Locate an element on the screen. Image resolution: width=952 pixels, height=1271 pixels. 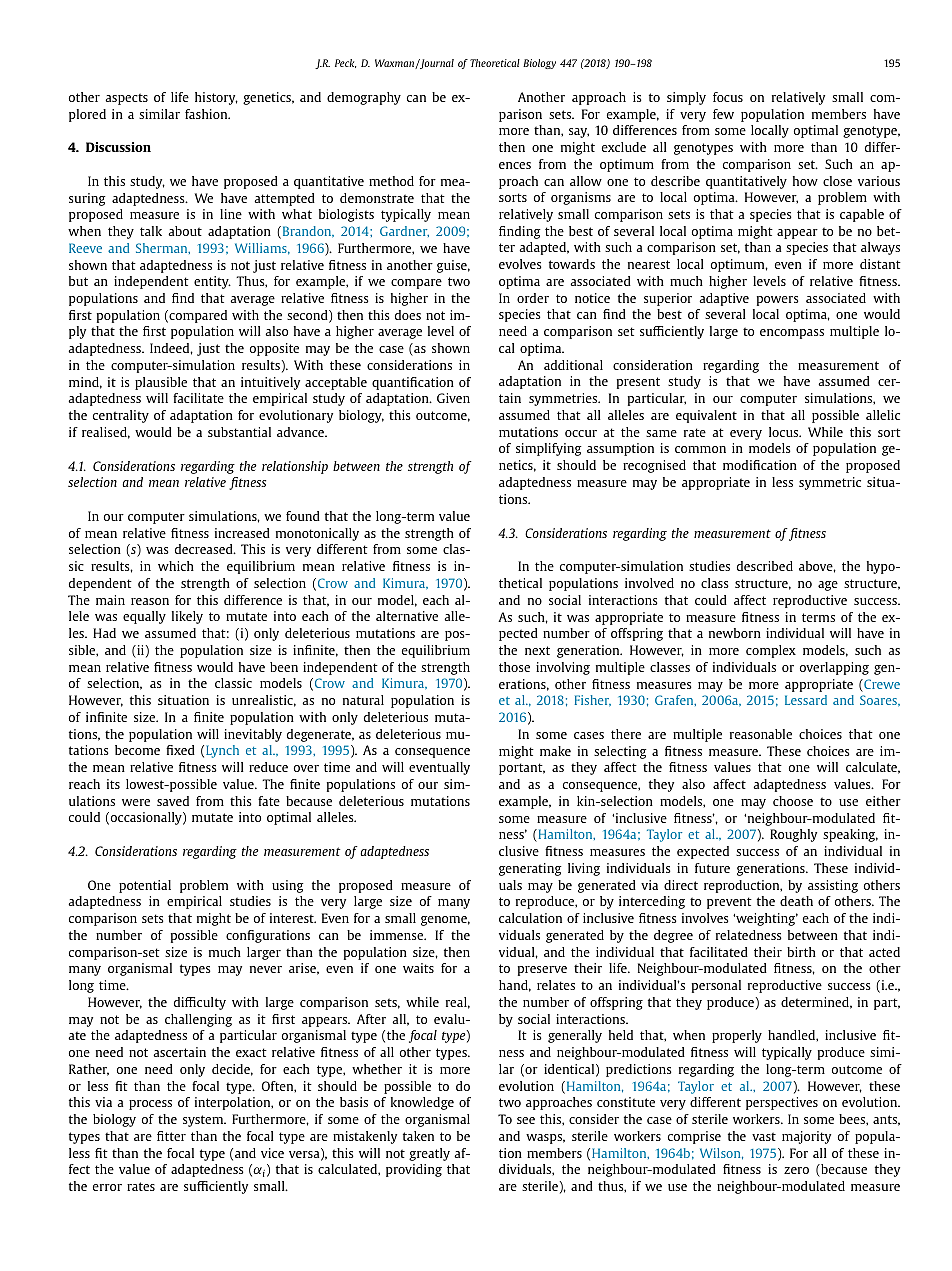
complex is located at coordinates (771, 651).
